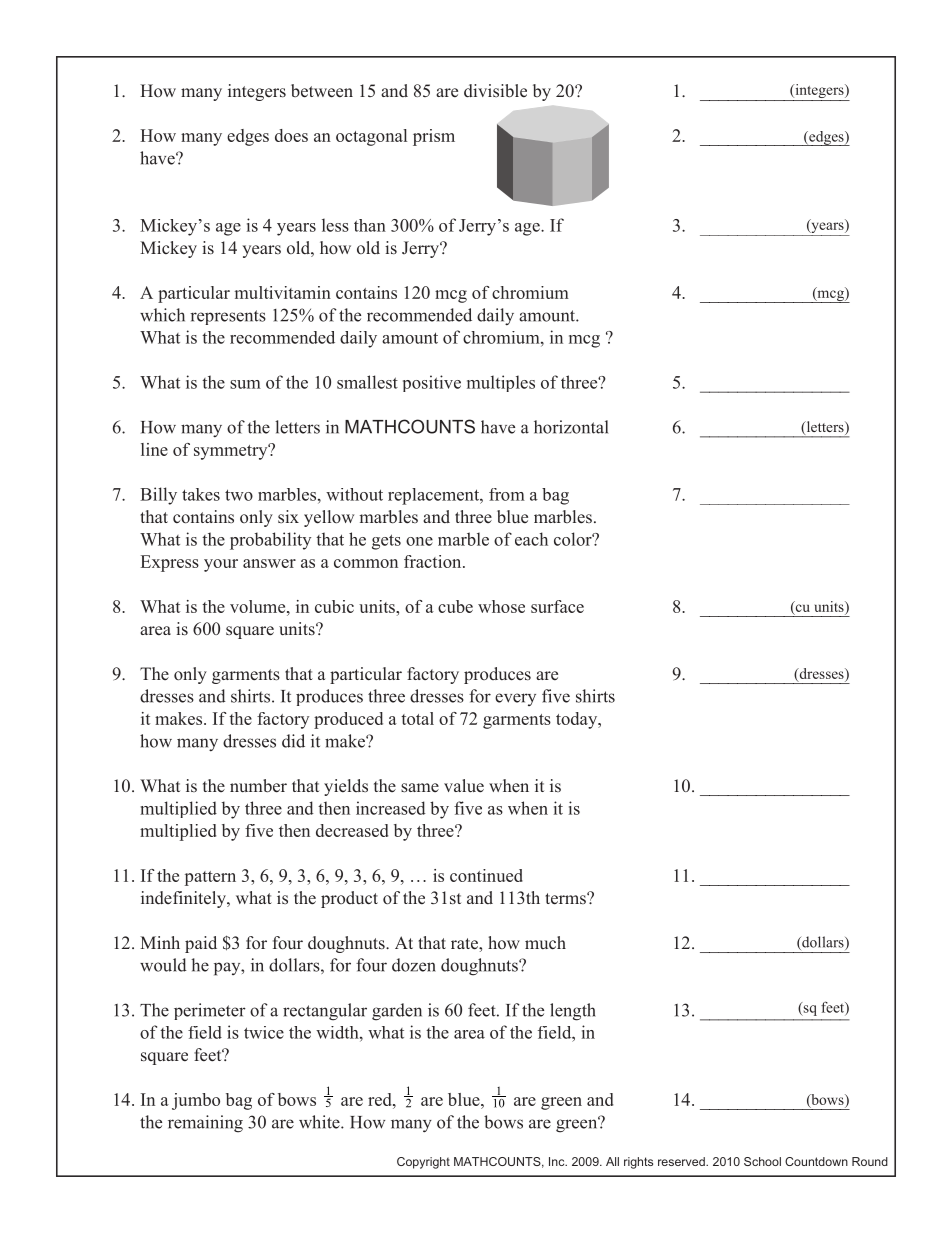 This document has width=952, height=1233. What do you see at coordinates (557, 606) in the document?
I see `surface` at bounding box center [557, 606].
